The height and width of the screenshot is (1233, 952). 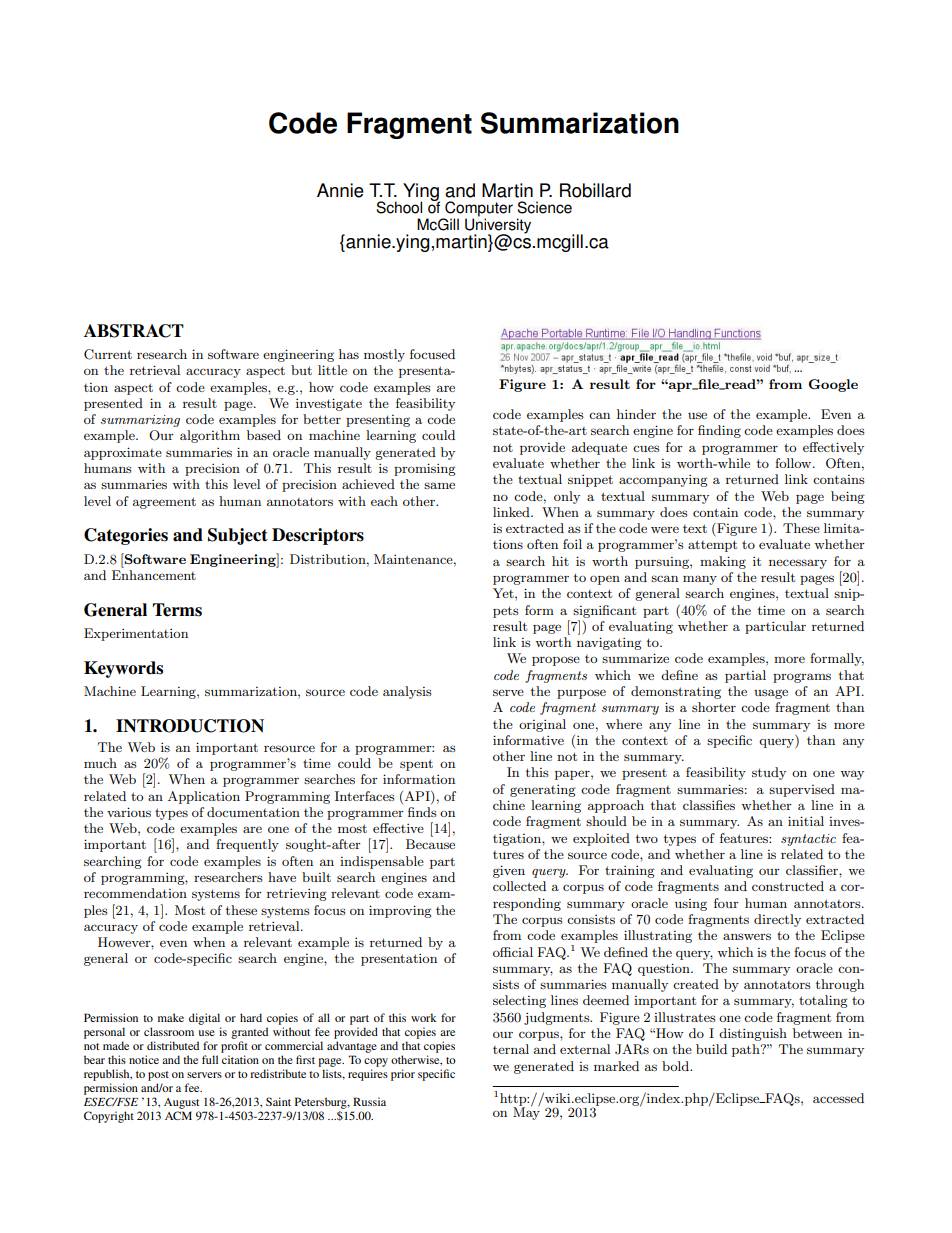 I want to click on May, so click(x=526, y=1112).
